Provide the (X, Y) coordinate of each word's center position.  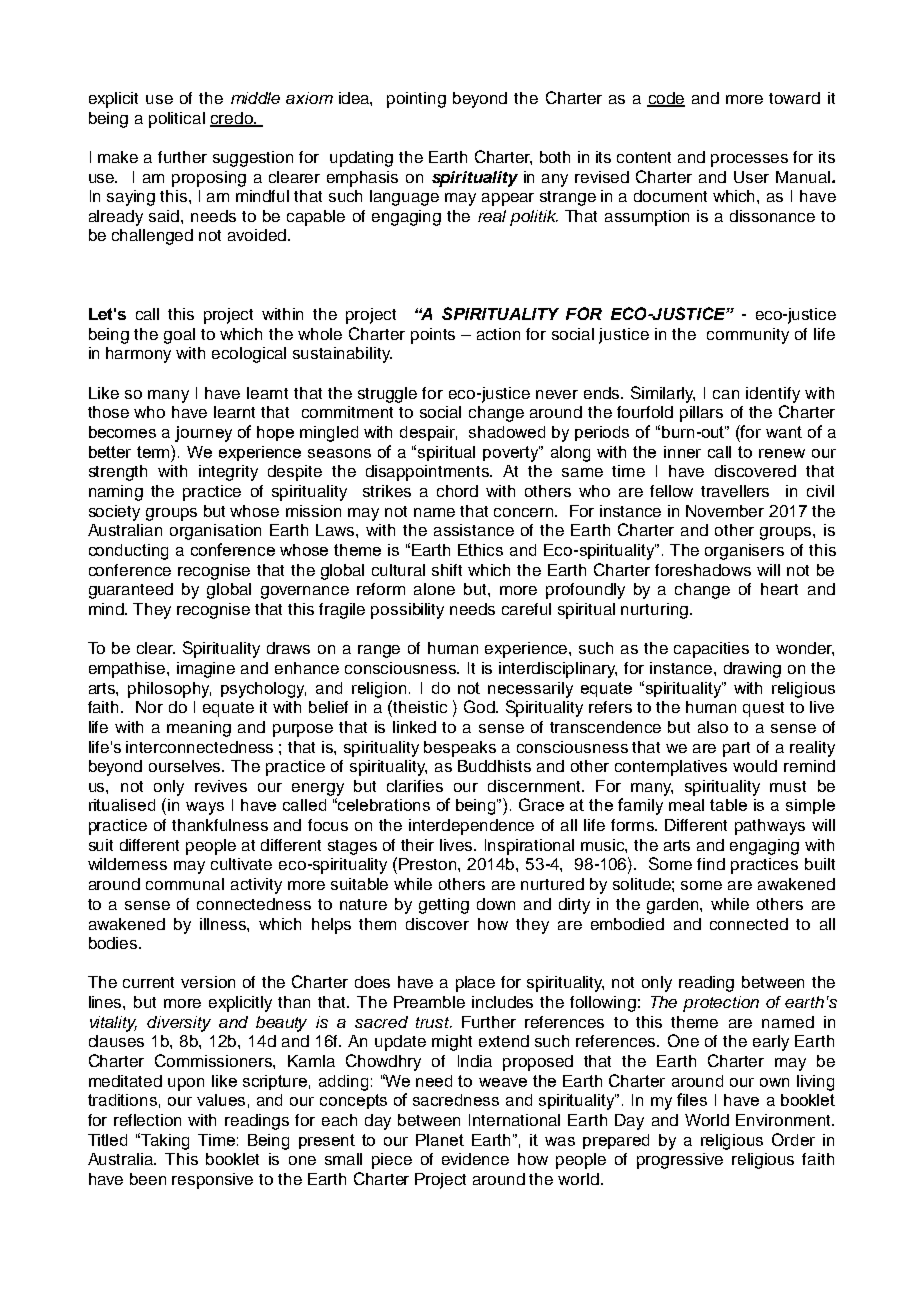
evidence (475, 1159)
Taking (165, 1142)
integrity (228, 473)
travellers (735, 491)
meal (686, 805)
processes (749, 160)
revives (221, 786)
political (177, 120)
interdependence (471, 827)
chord (457, 491)
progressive (680, 1161)
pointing (416, 100)
